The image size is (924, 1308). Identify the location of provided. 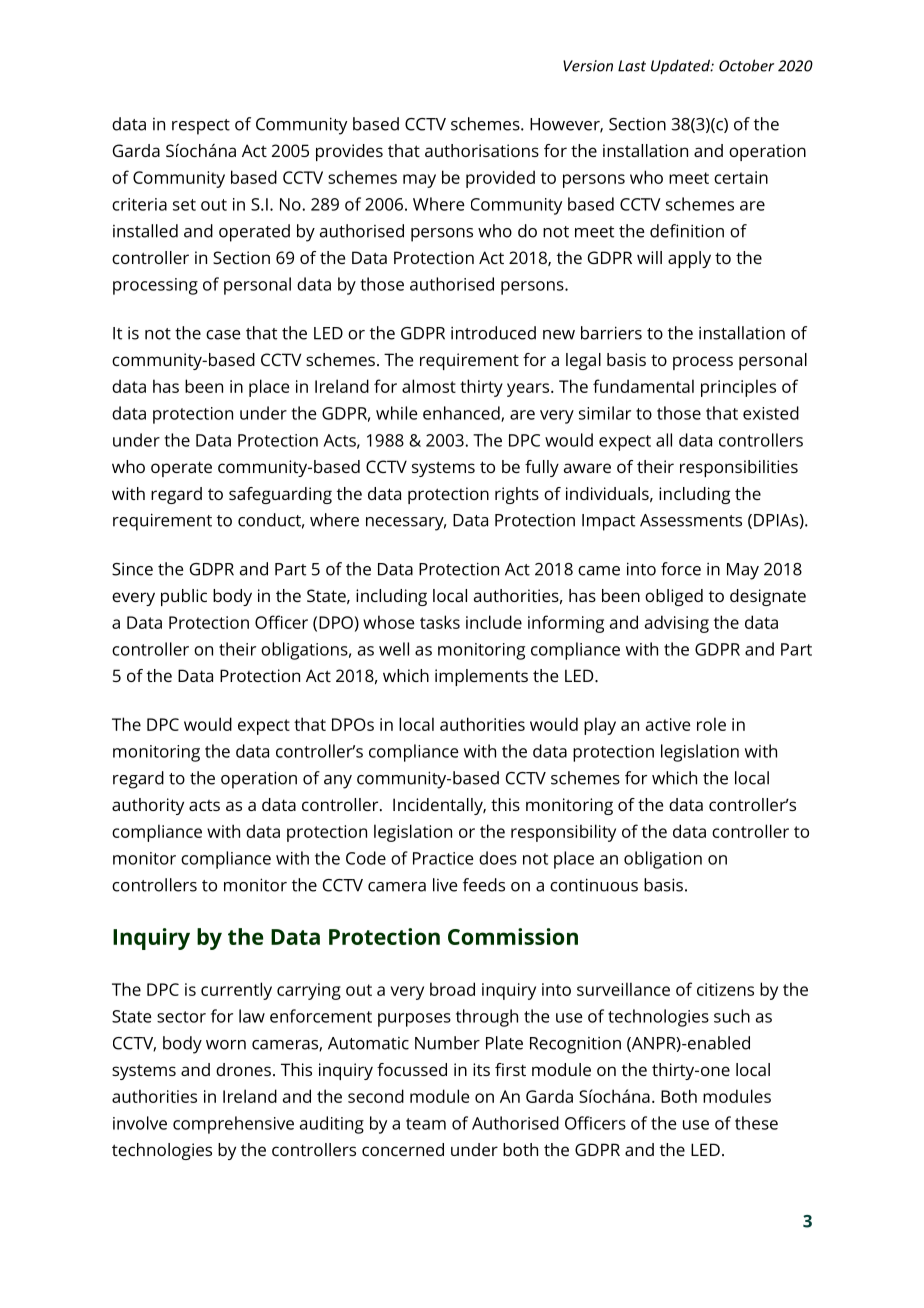
(500, 179).
